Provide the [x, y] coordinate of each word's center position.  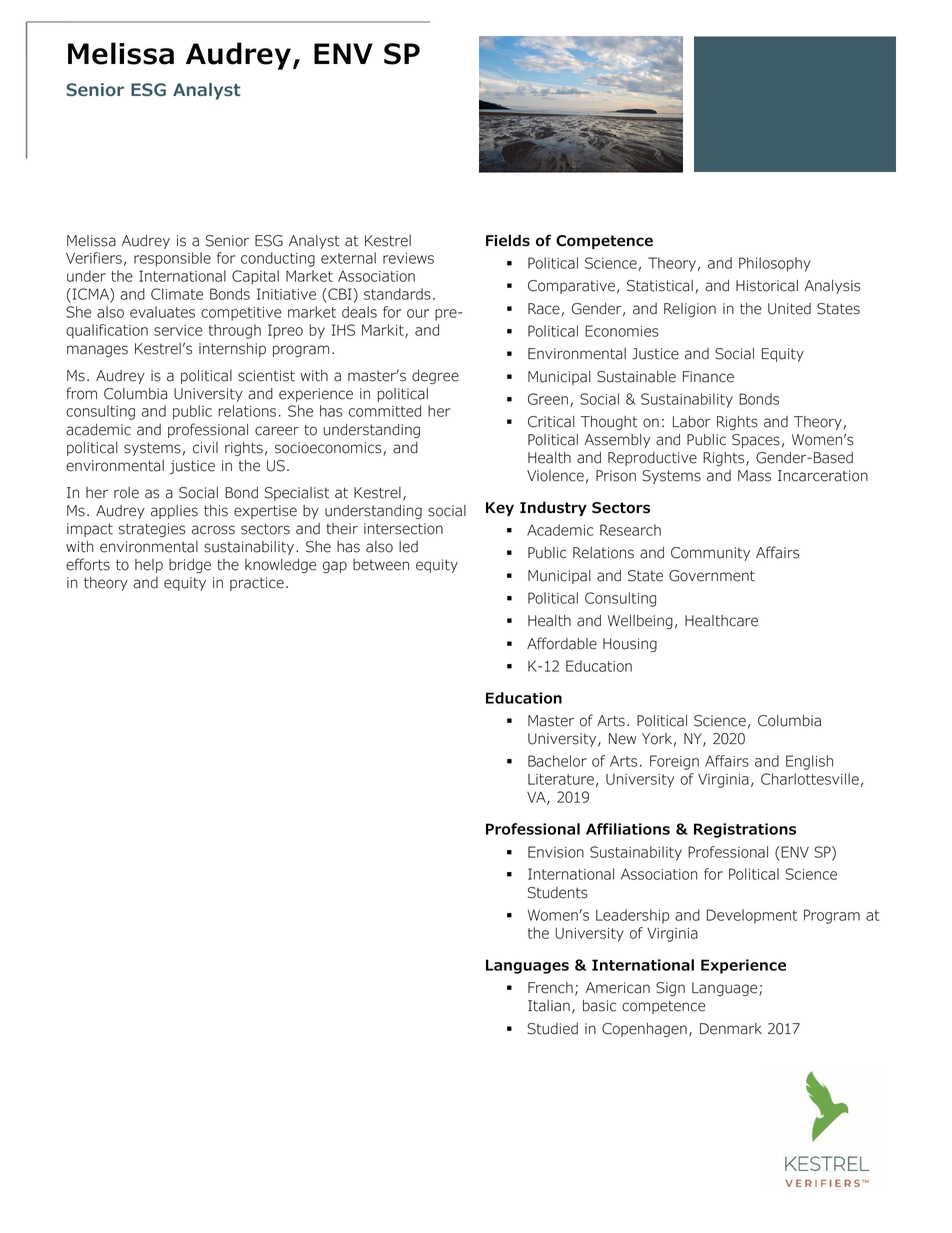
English [809, 762]
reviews [408, 258]
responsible [172, 259]
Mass [754, 476]
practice [257, 584]
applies [174, 512]
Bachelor [557, 761]
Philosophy [775, 264]
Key [500, 509]
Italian [549, 1006]
